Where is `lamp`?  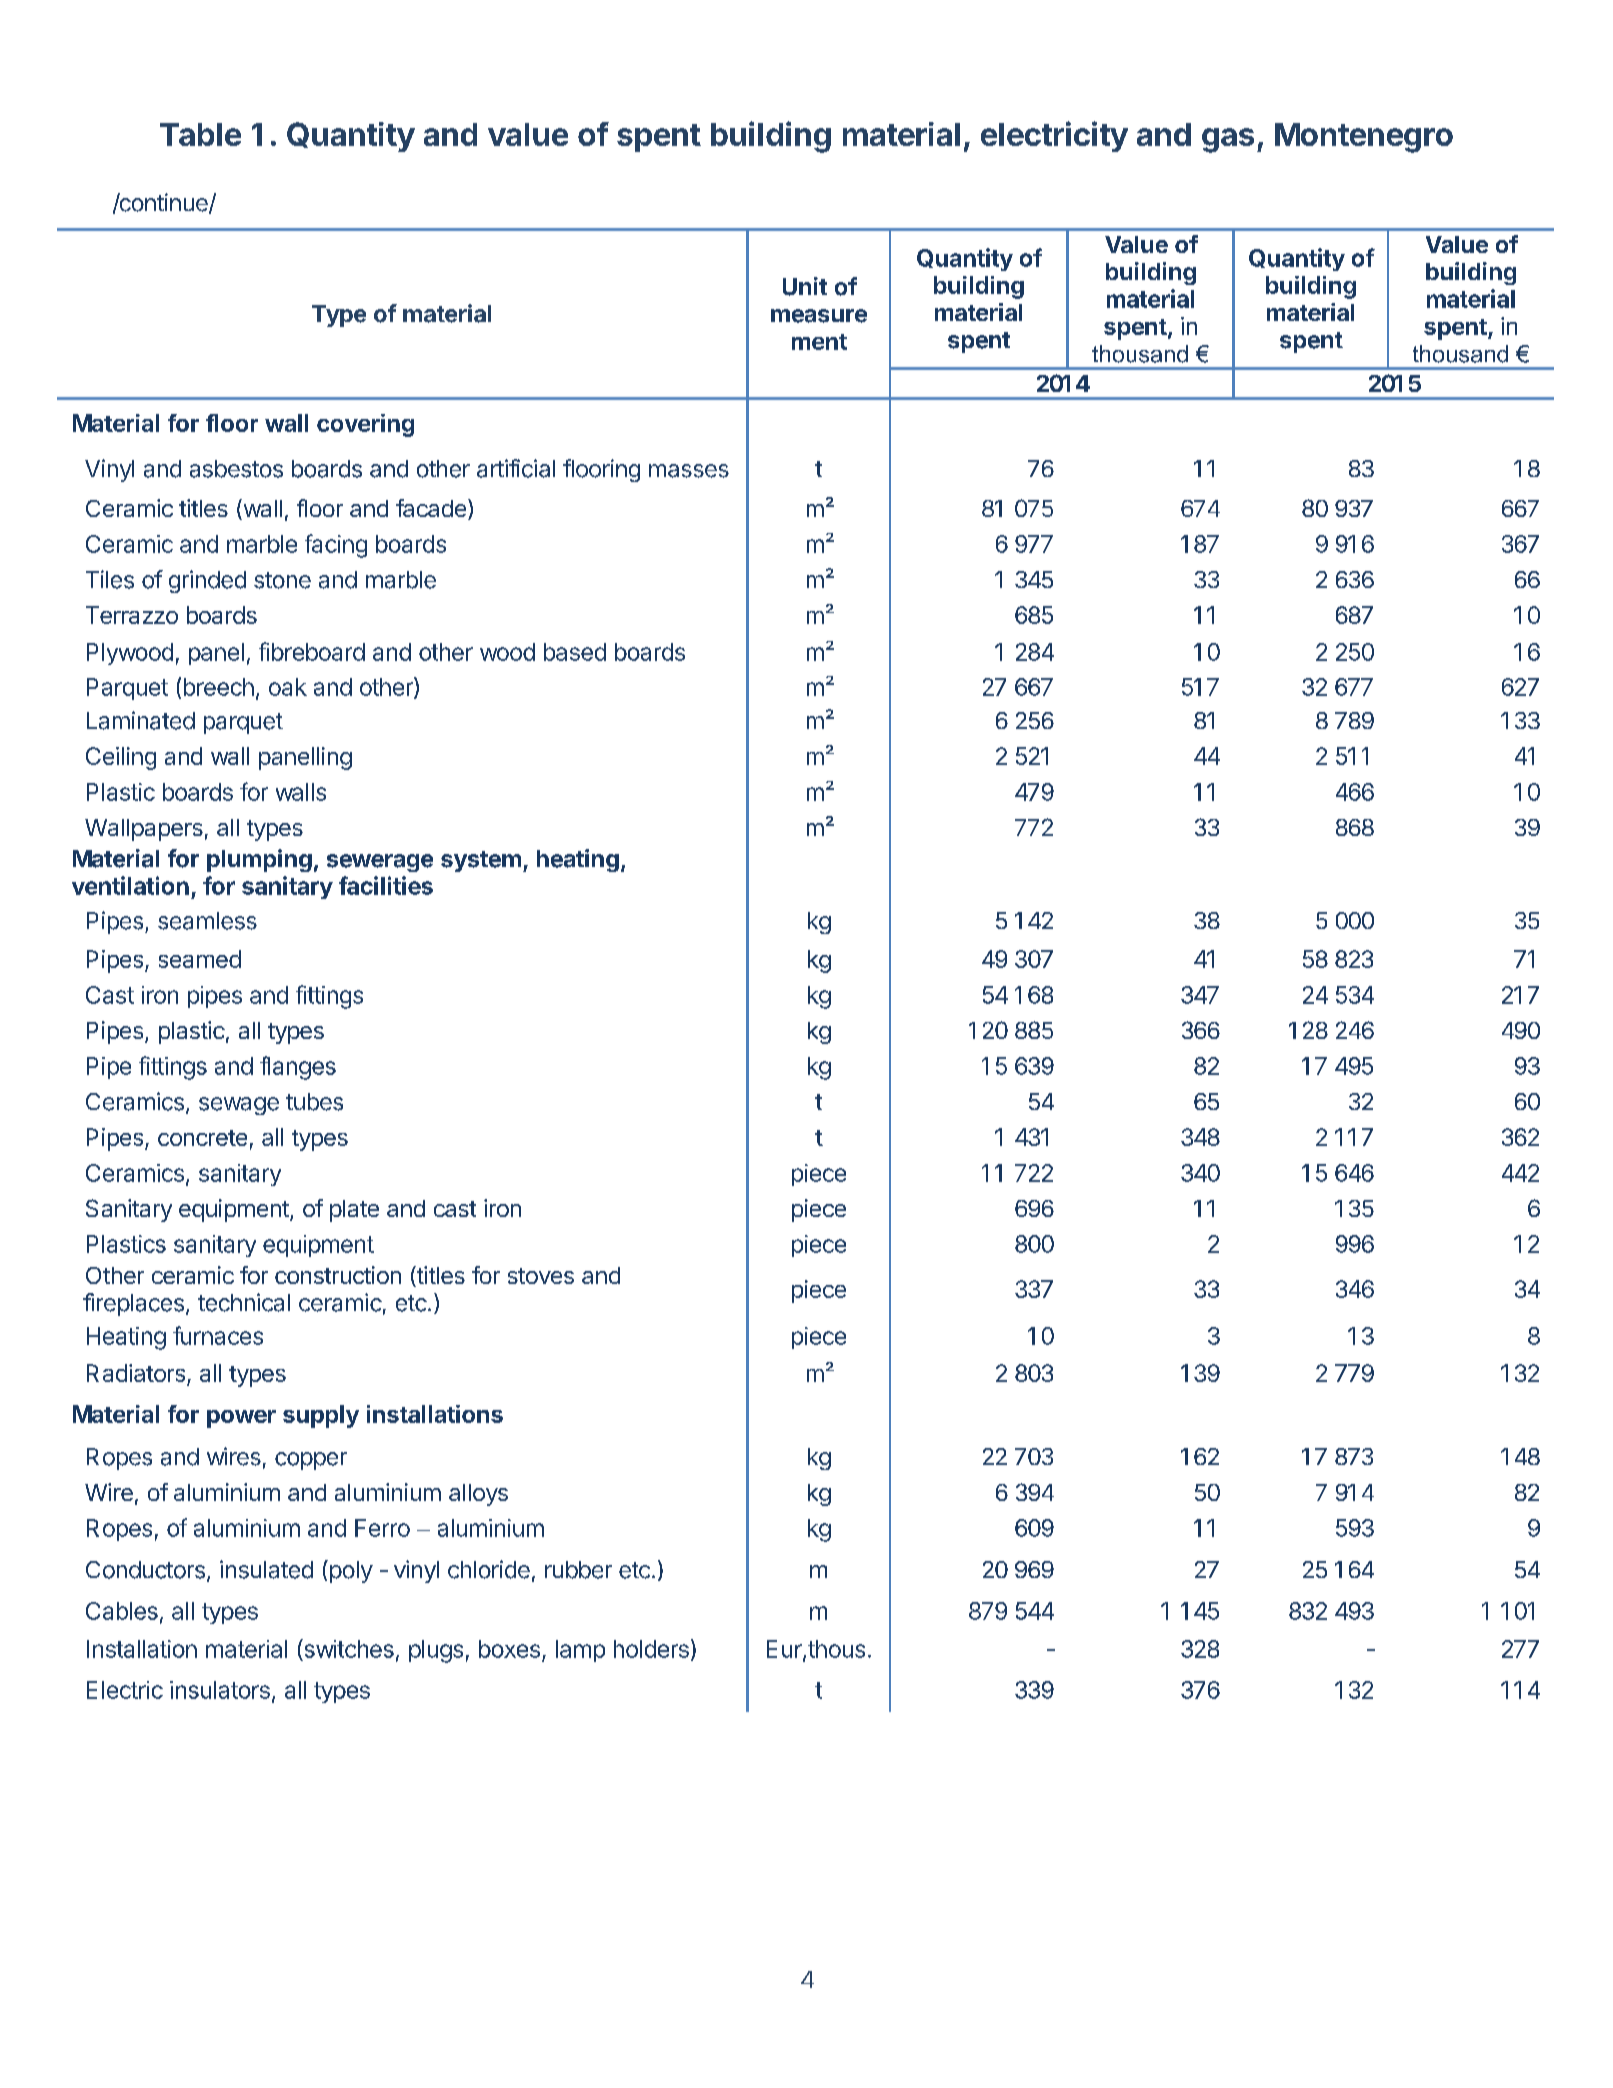
lamp is located at coordinates (580, 1651).
